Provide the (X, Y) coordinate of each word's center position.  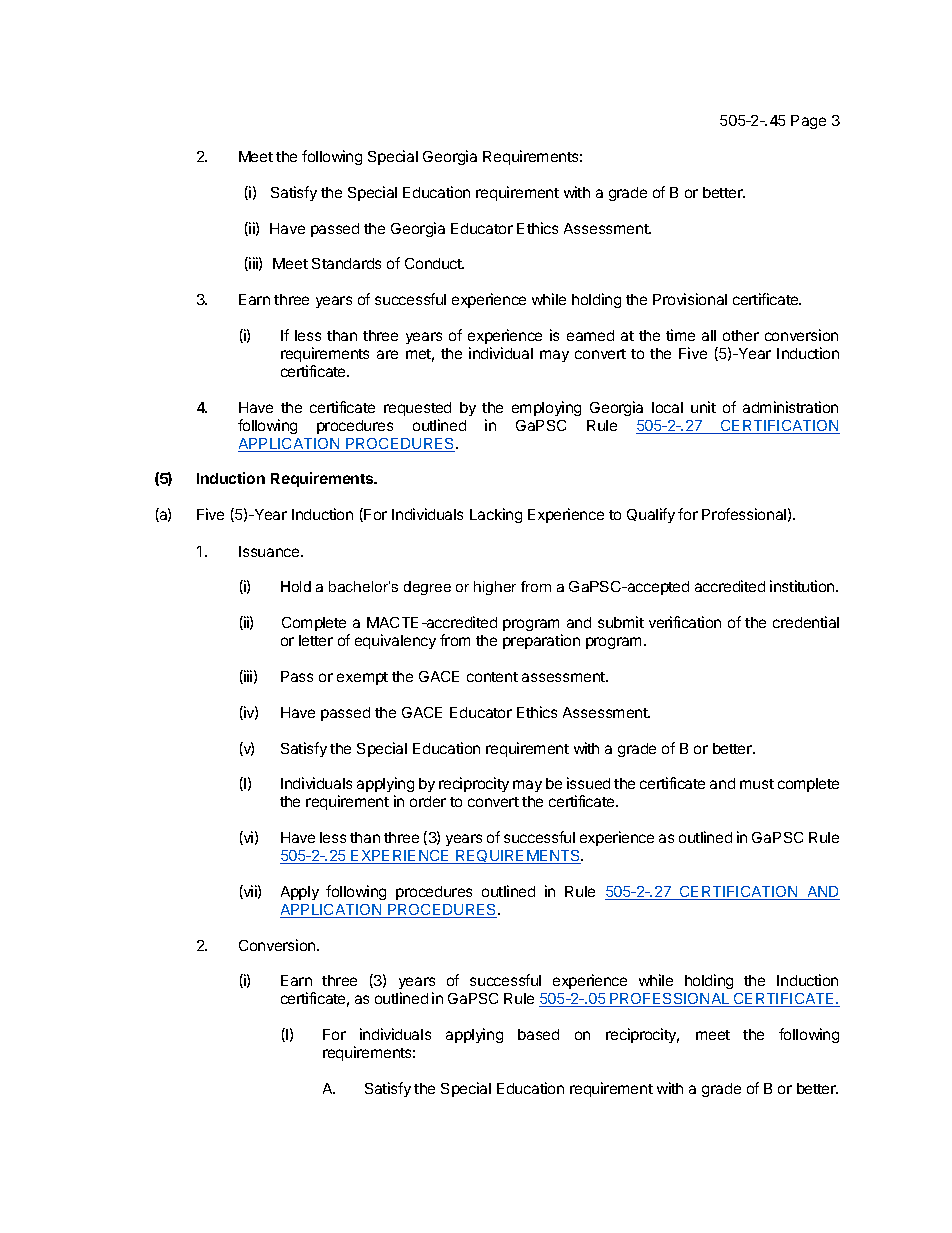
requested (417, 409)
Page (808, 122)
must (757, 784)
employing (546, 408)
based (538, 1034)
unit (703, 407)
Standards (346, 263)
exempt (362, 678)
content (492, 677)
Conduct (434, 263)
